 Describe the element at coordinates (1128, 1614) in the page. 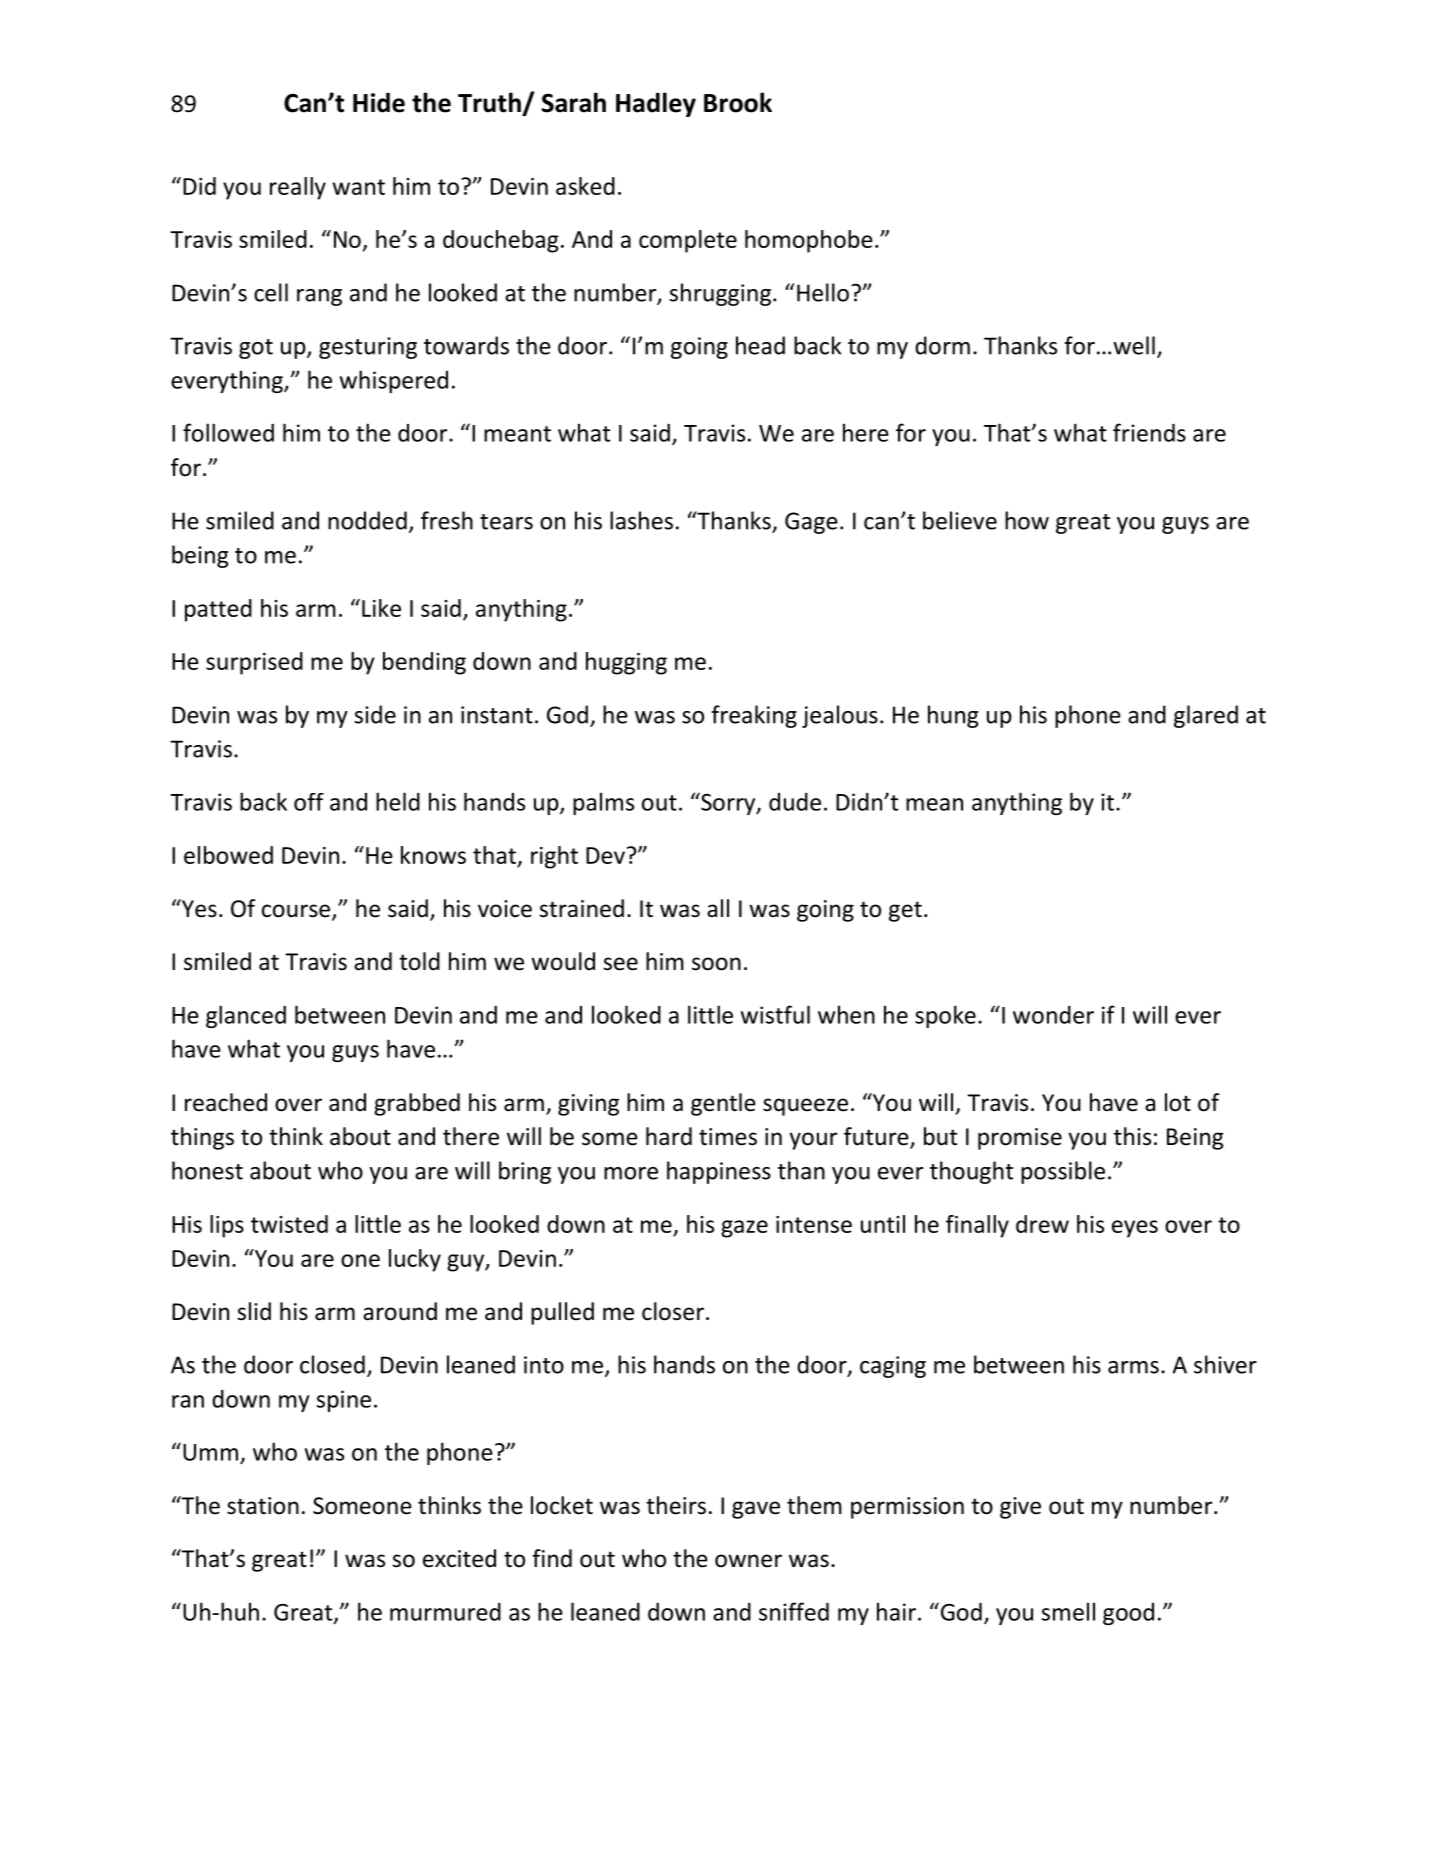

I see `good` at that location.
